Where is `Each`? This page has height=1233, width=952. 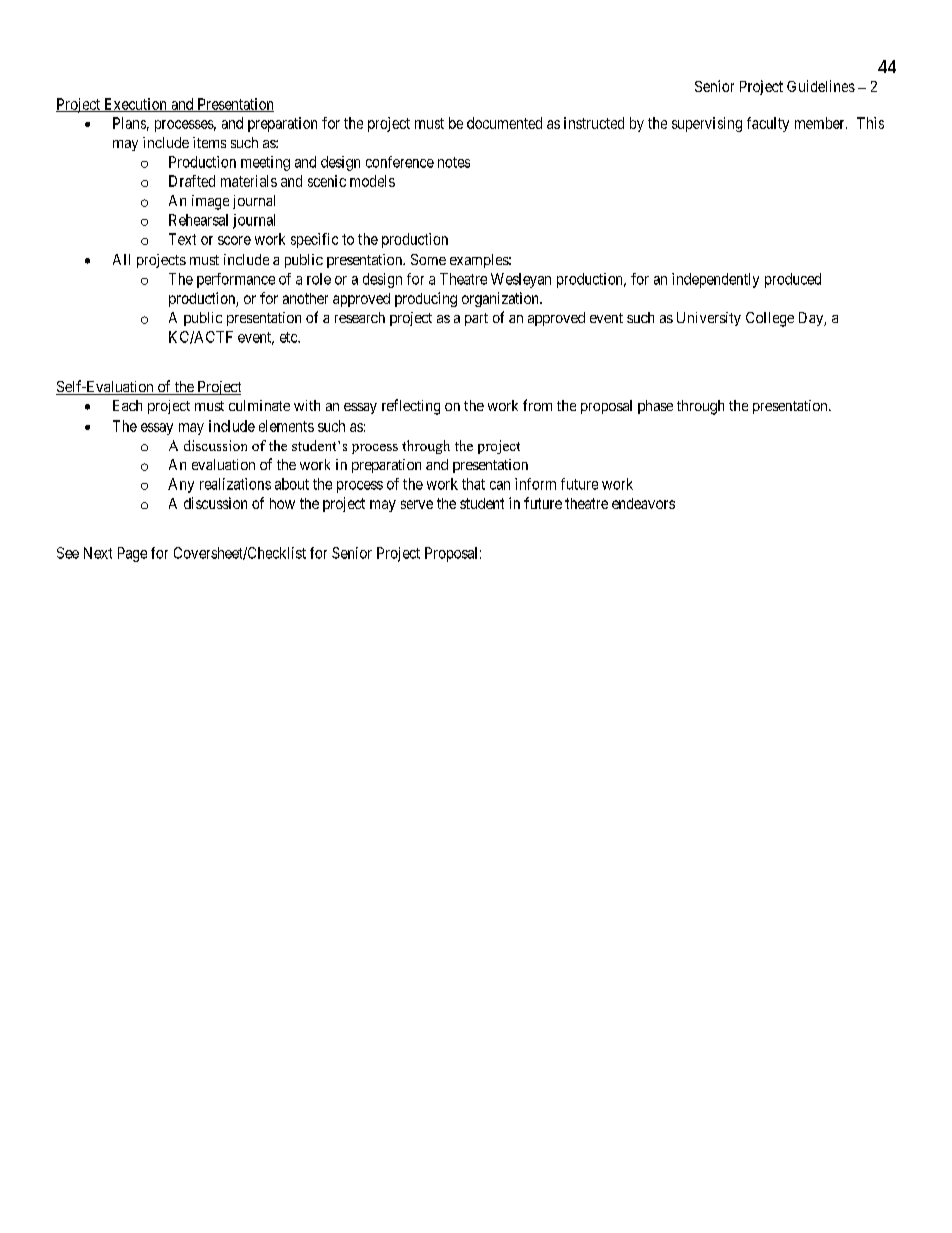
Each is located at coordinates (127, 405).
